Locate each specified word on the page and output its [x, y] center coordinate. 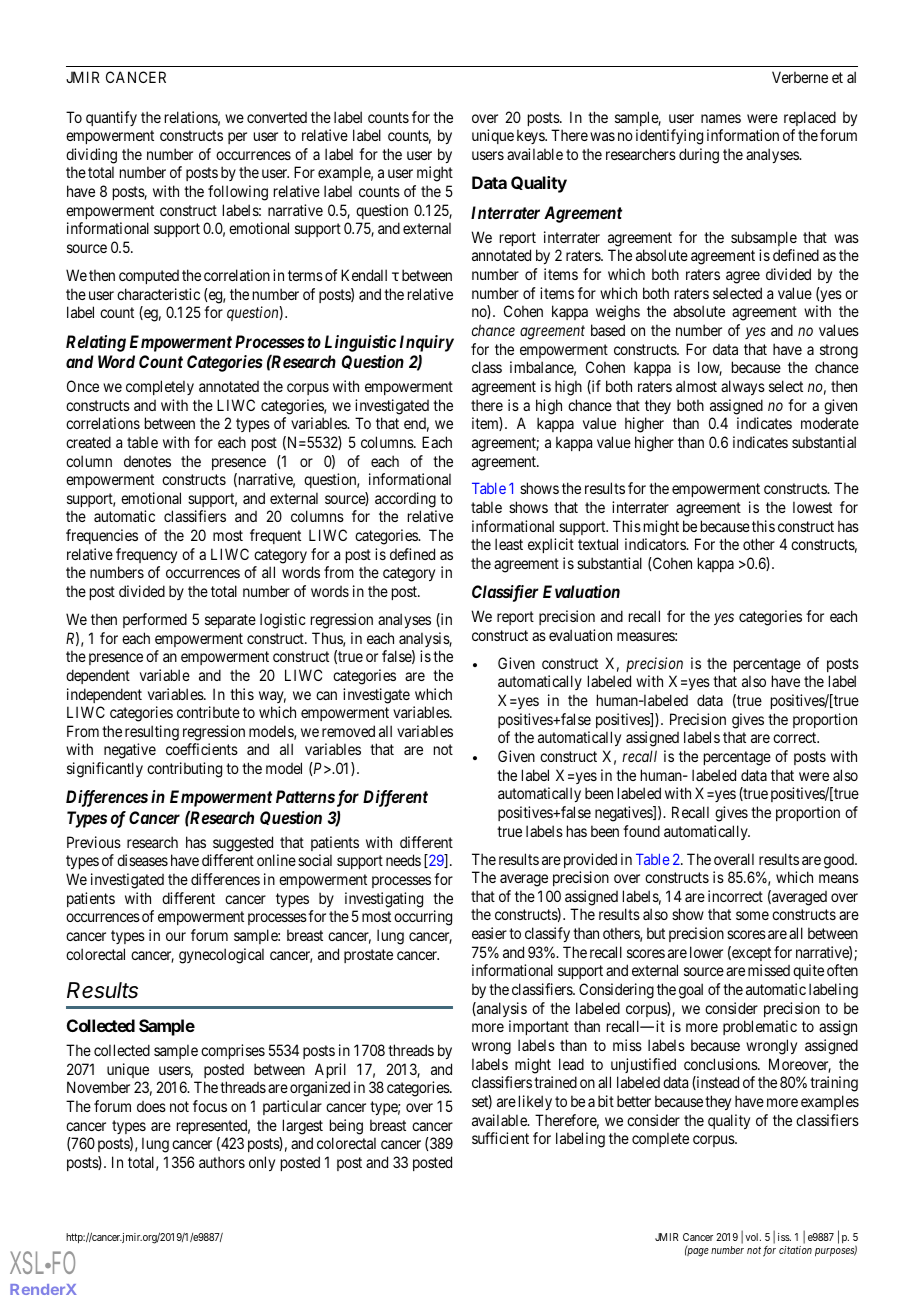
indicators [656, 544]
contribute [208, 712]
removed [348, 731]
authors [222, 1162]
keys [531, 136]
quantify [111, 118]
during [699, 156]
